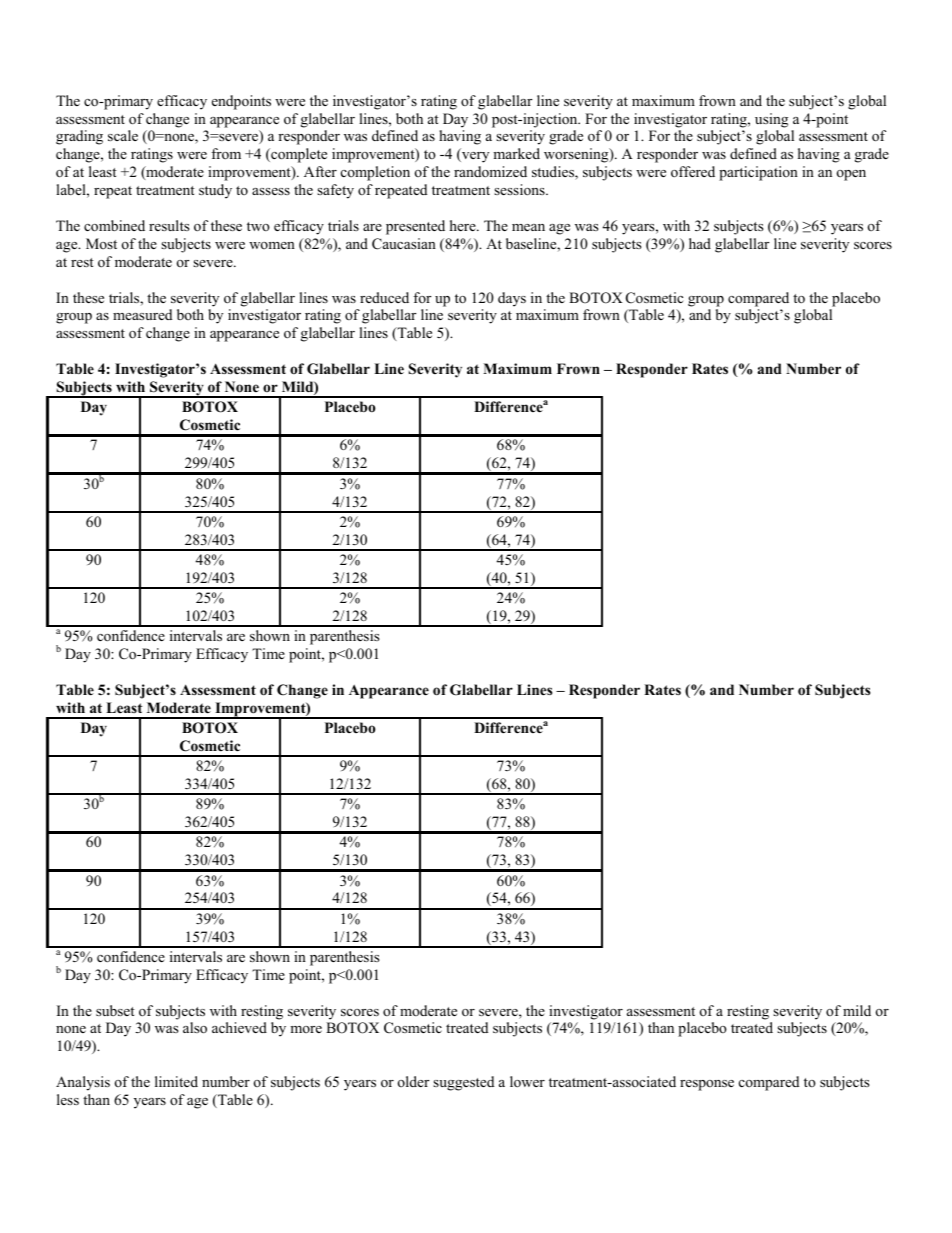 The image size is (952, 1233). I want to click on suggested, so click(463, 1083).
